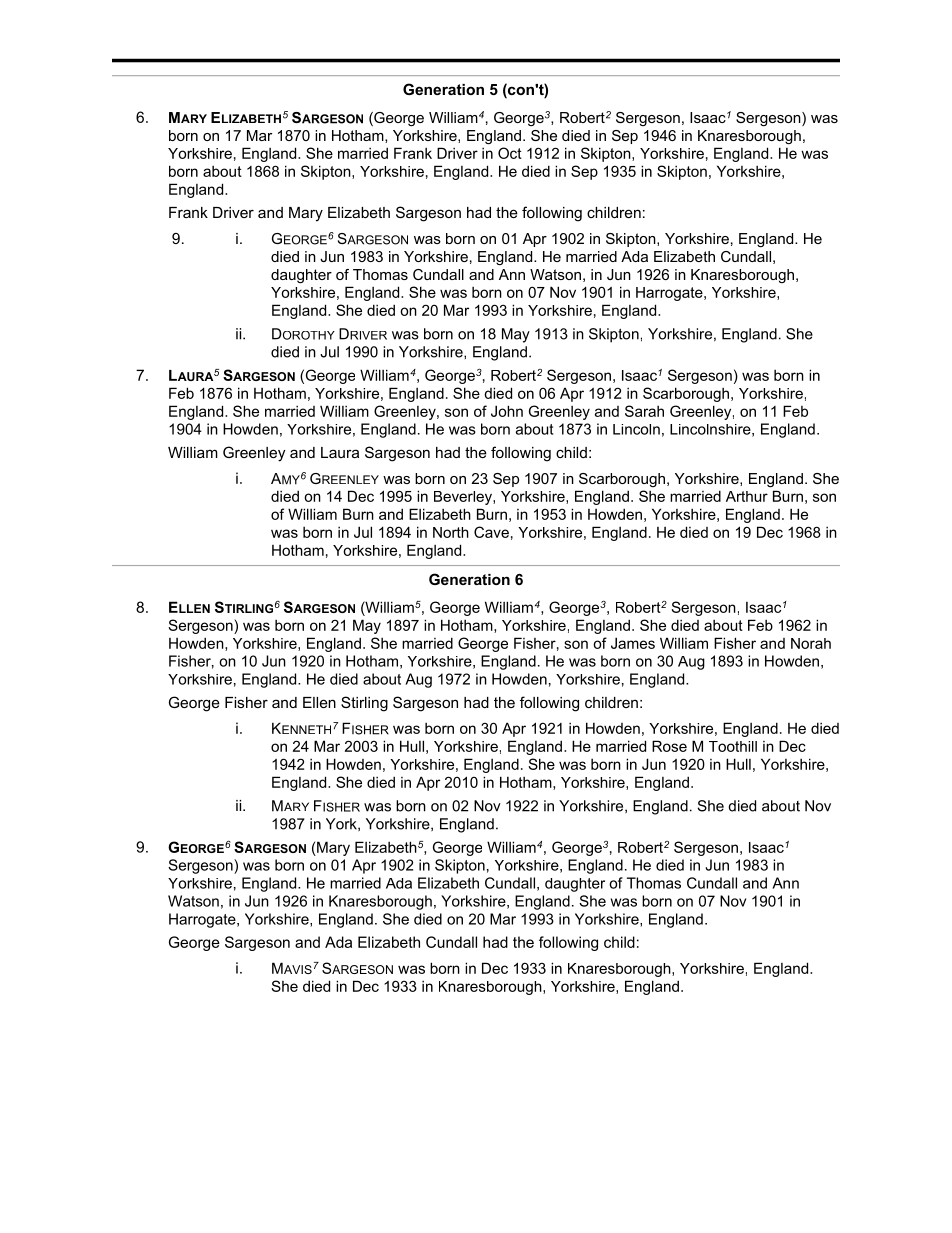  I want to click on John, so click(507, 411).
